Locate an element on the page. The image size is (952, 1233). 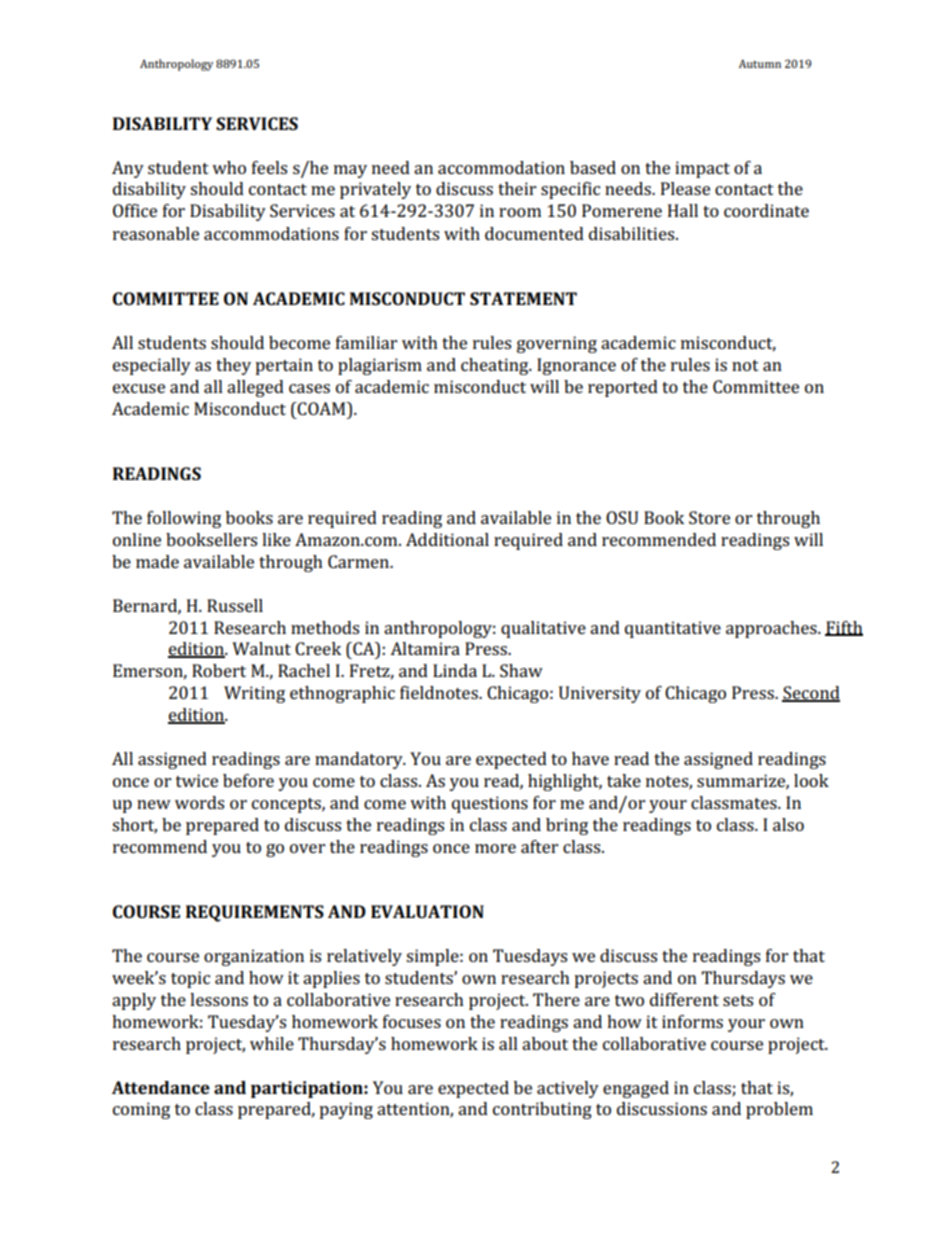
Second is located at coordinates (811, 694).
